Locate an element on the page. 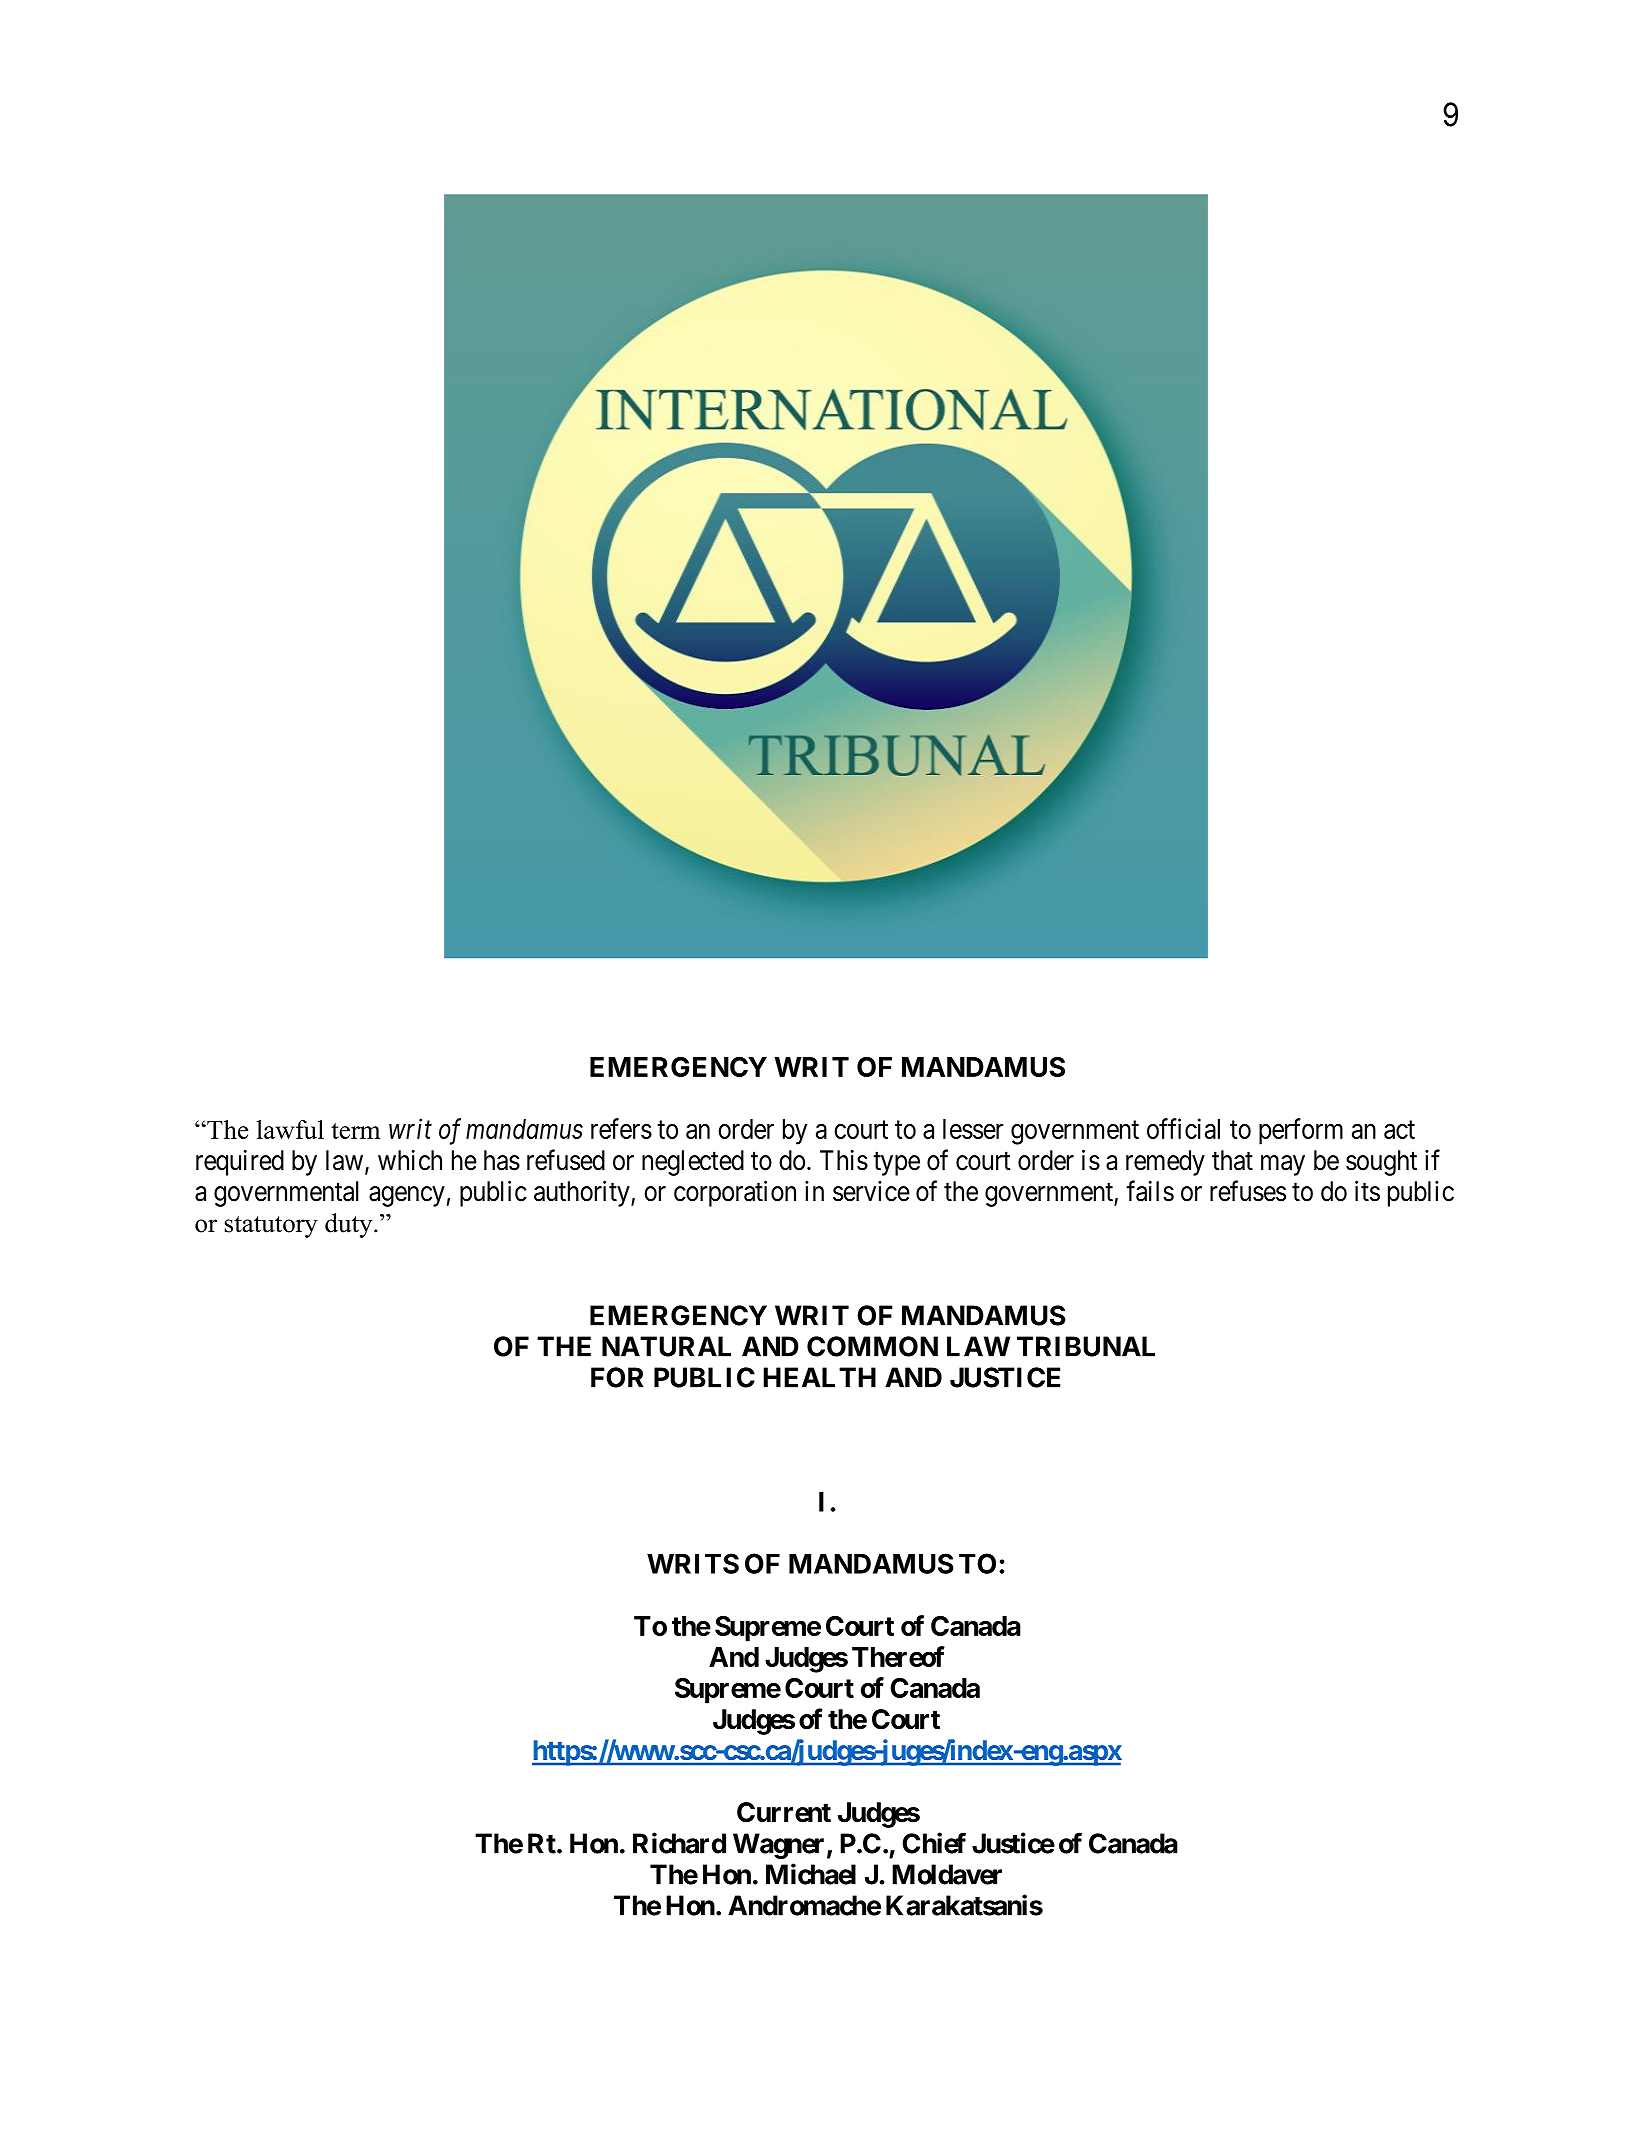  which is located at coordinates (410, 1160).
